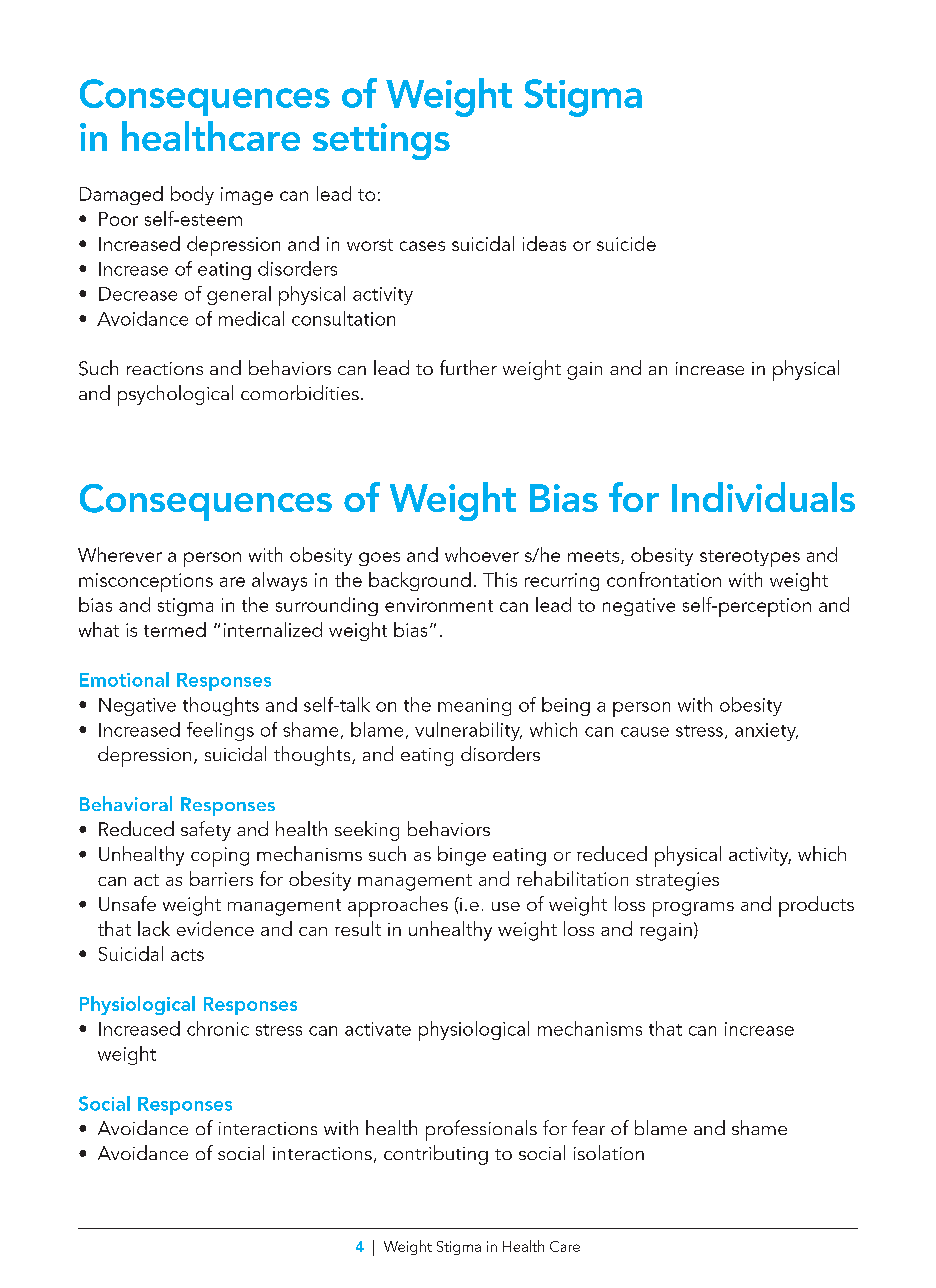  What do you see at coordinates (381, 141) in the screenshot?
I see `settings` at bounding box center [381, 141].
